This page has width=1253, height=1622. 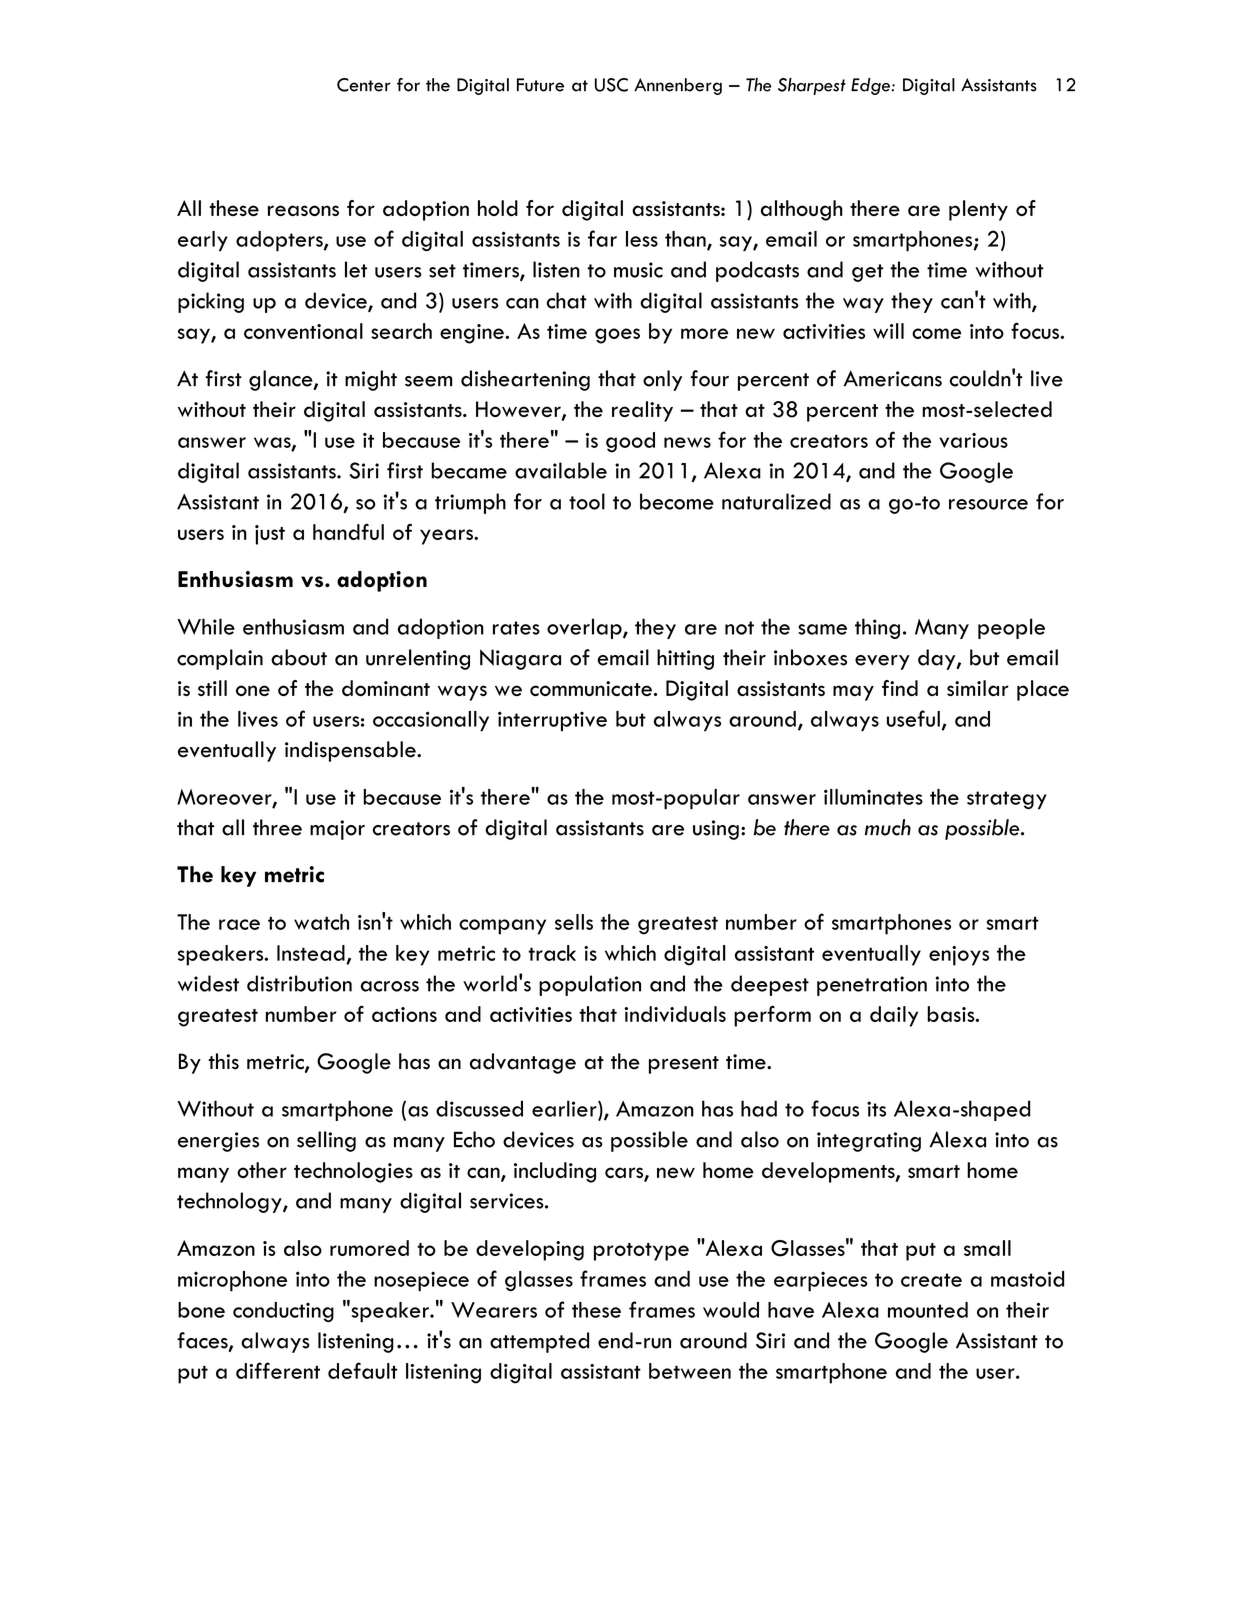 I want to click on useful, so click(x=913, y=718).
